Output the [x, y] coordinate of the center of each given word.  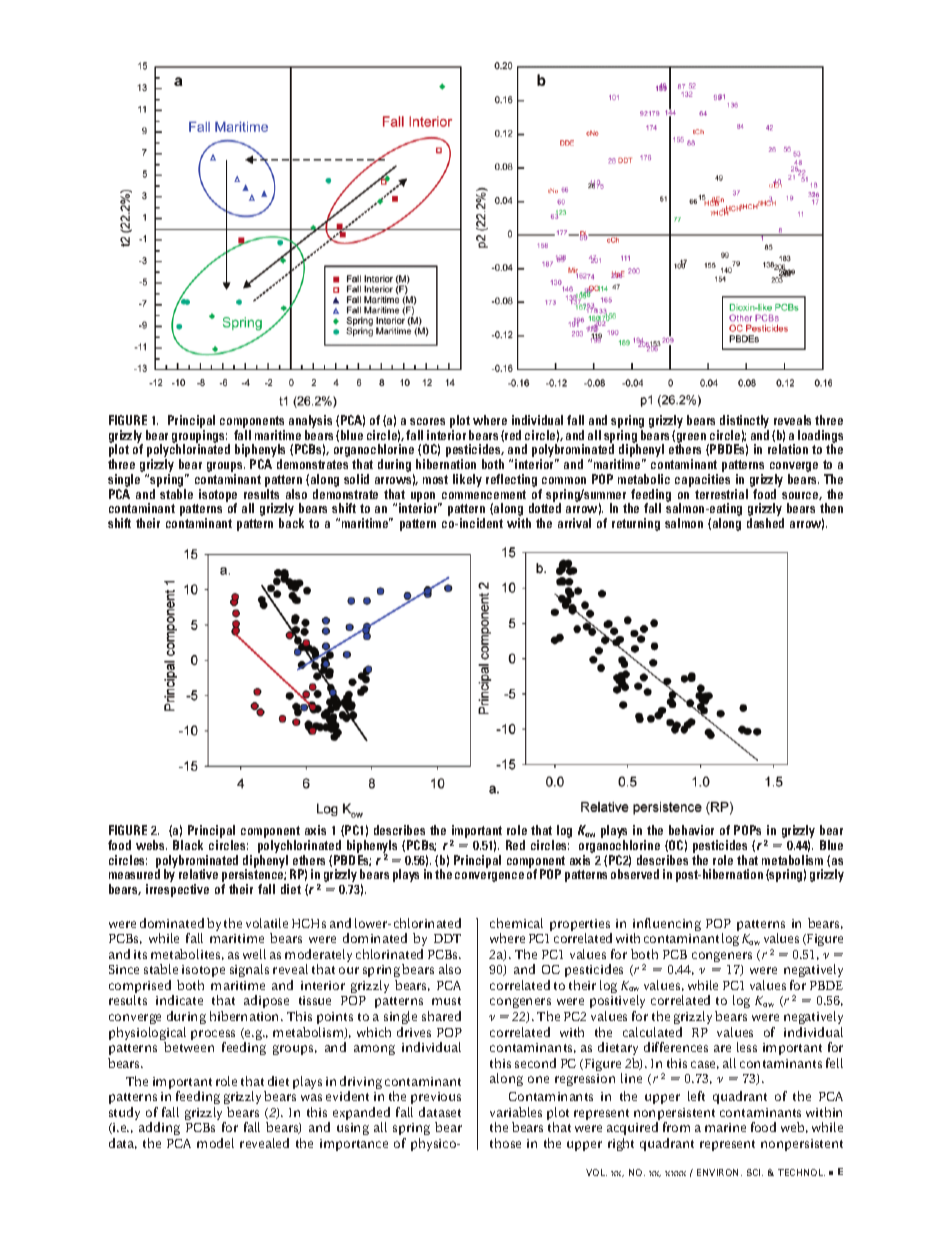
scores [427, 421]
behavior [691, 830]
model [215, 1143]
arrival [574, 523]
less [747, 1047]
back [291, 523]
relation [788, 449]
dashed [765, 523]
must [446, 1001]
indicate [179, 1000]
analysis [310, 421]
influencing [667, 926]
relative [198, 874]
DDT [447, 938]
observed [635, 874]
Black [188, 845]
